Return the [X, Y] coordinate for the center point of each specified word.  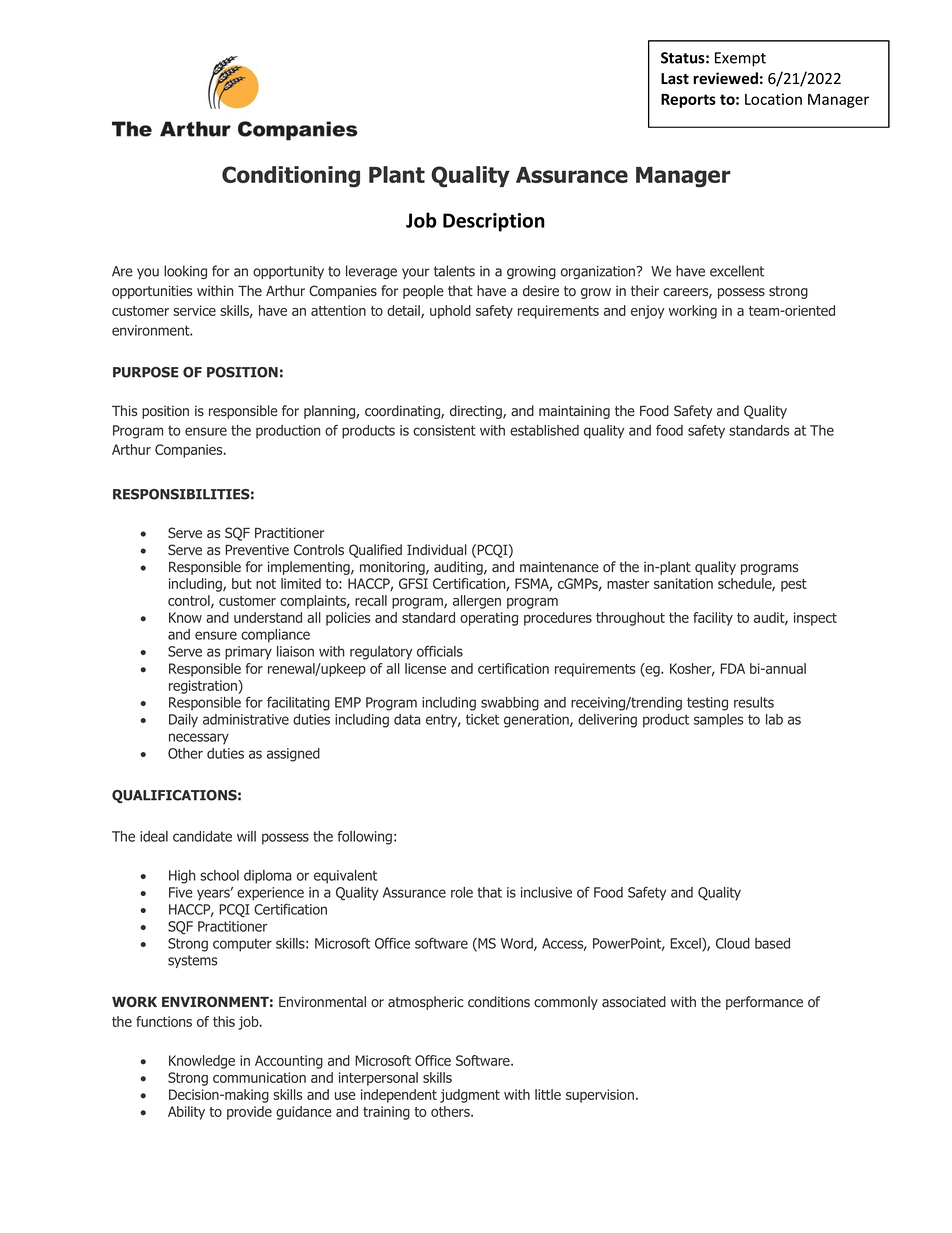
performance [764, 1003]
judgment [470, 1096]
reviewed [725, 78]
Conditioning [291, 177]
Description [494, 222]
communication [259, 1077]
